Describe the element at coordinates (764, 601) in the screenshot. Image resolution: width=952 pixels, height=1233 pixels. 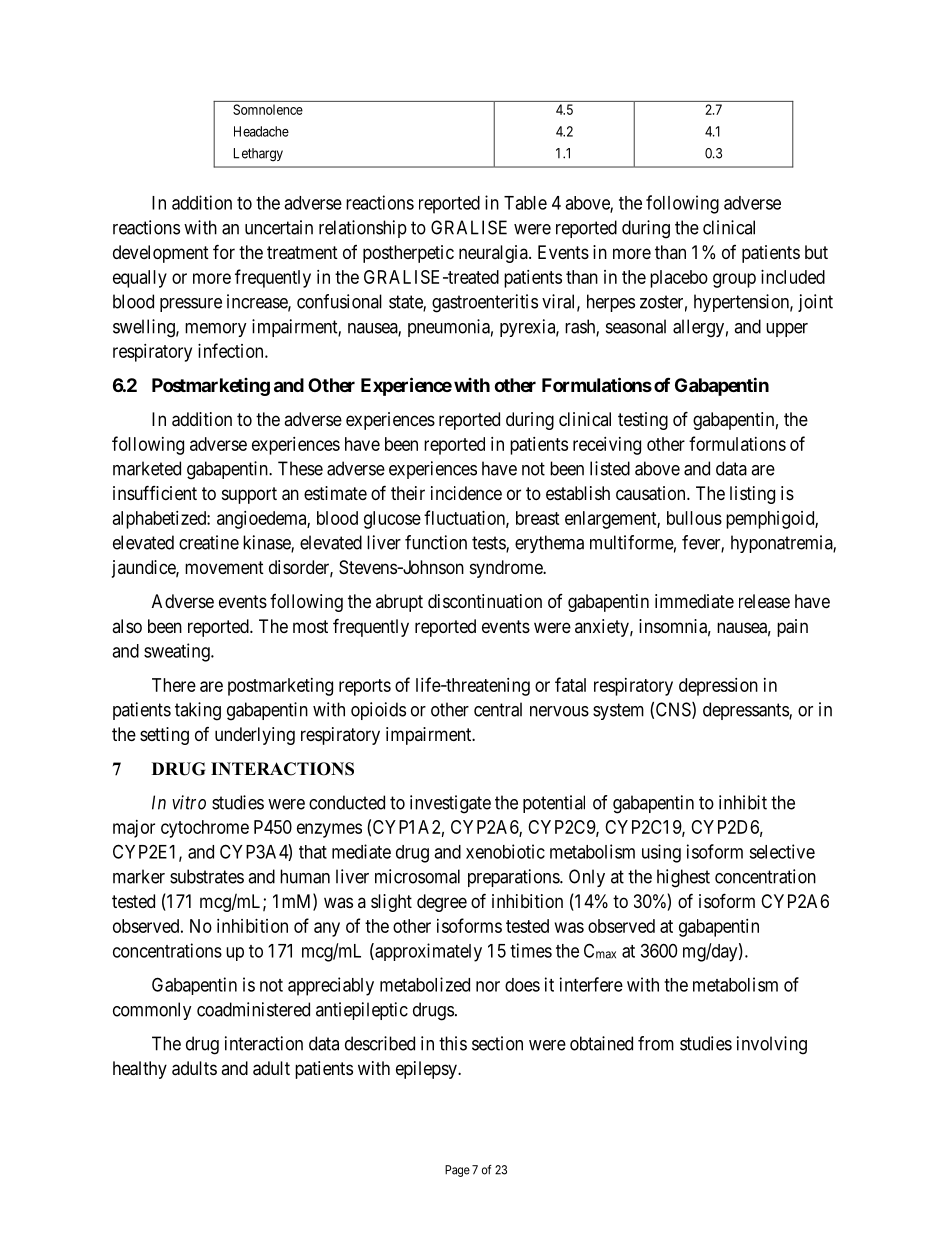
I see `release` at that location.
